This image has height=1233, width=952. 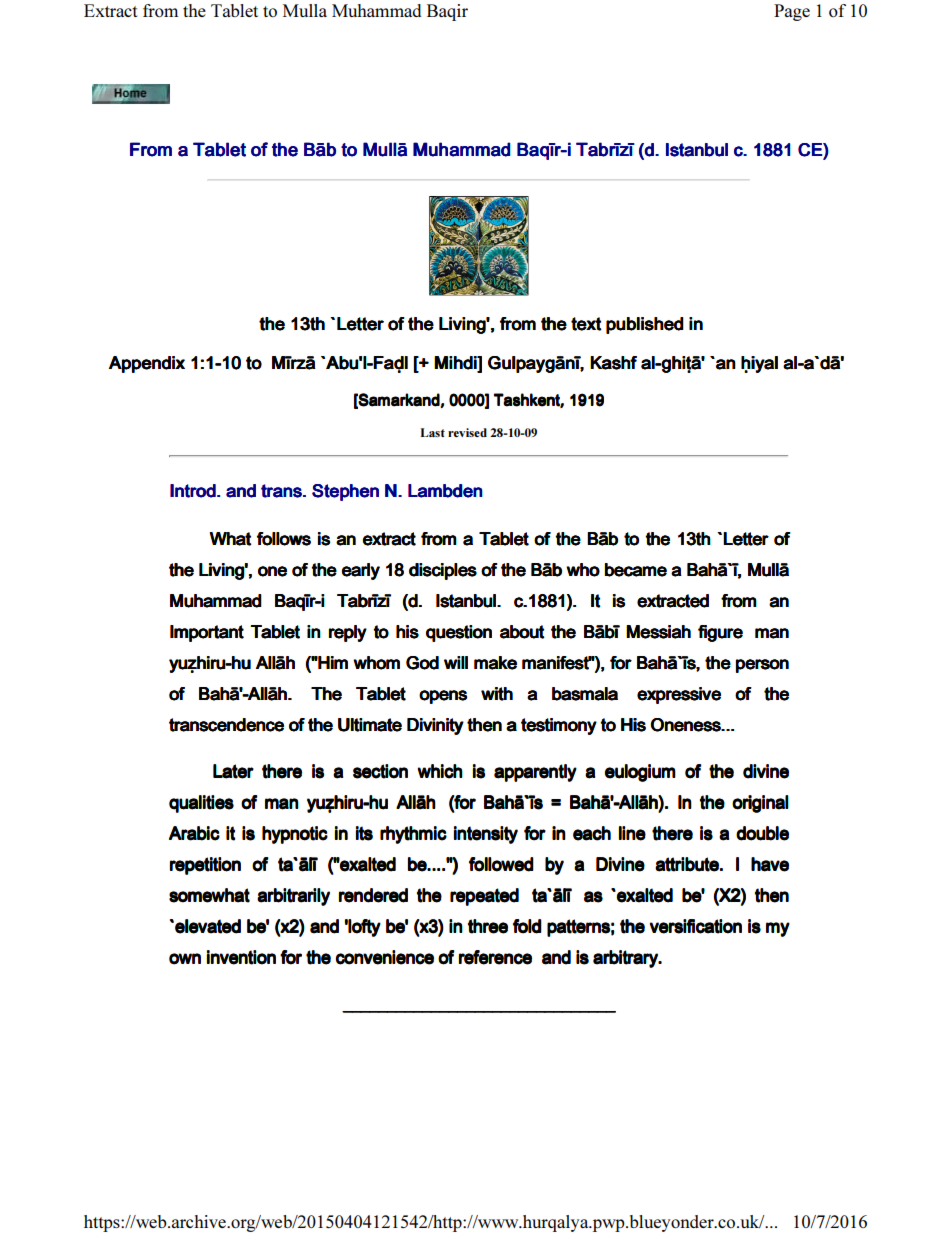 I want to click on published, so click(x=645, y=325).
